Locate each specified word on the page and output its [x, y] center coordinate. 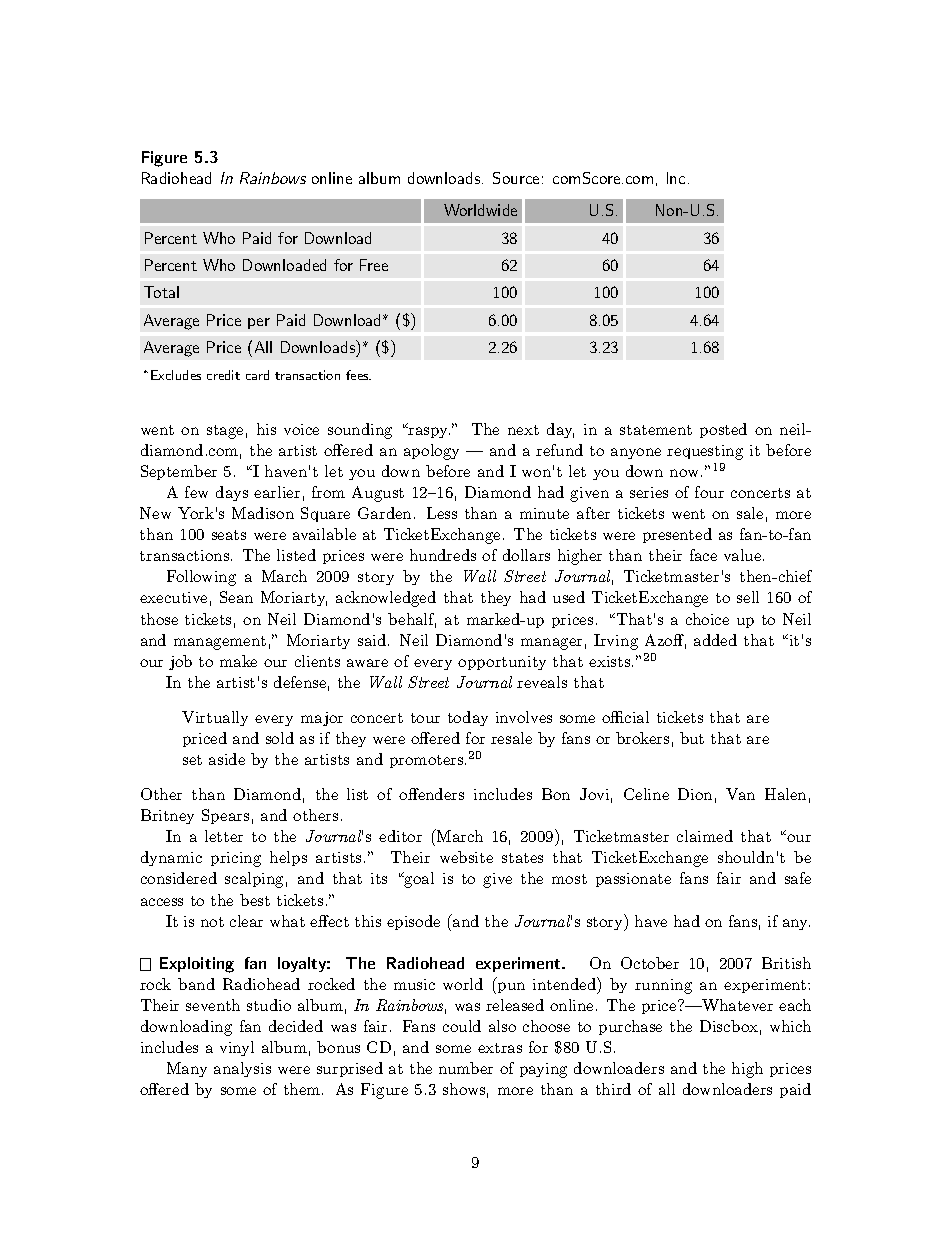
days [232, 493]
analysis [242, 1069]
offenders [431, 794]
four [709, 492]
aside [227, 759]
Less [442, 513]
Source [516, 178]
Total [161, 292]
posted [723, 430]
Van [740, 794]
